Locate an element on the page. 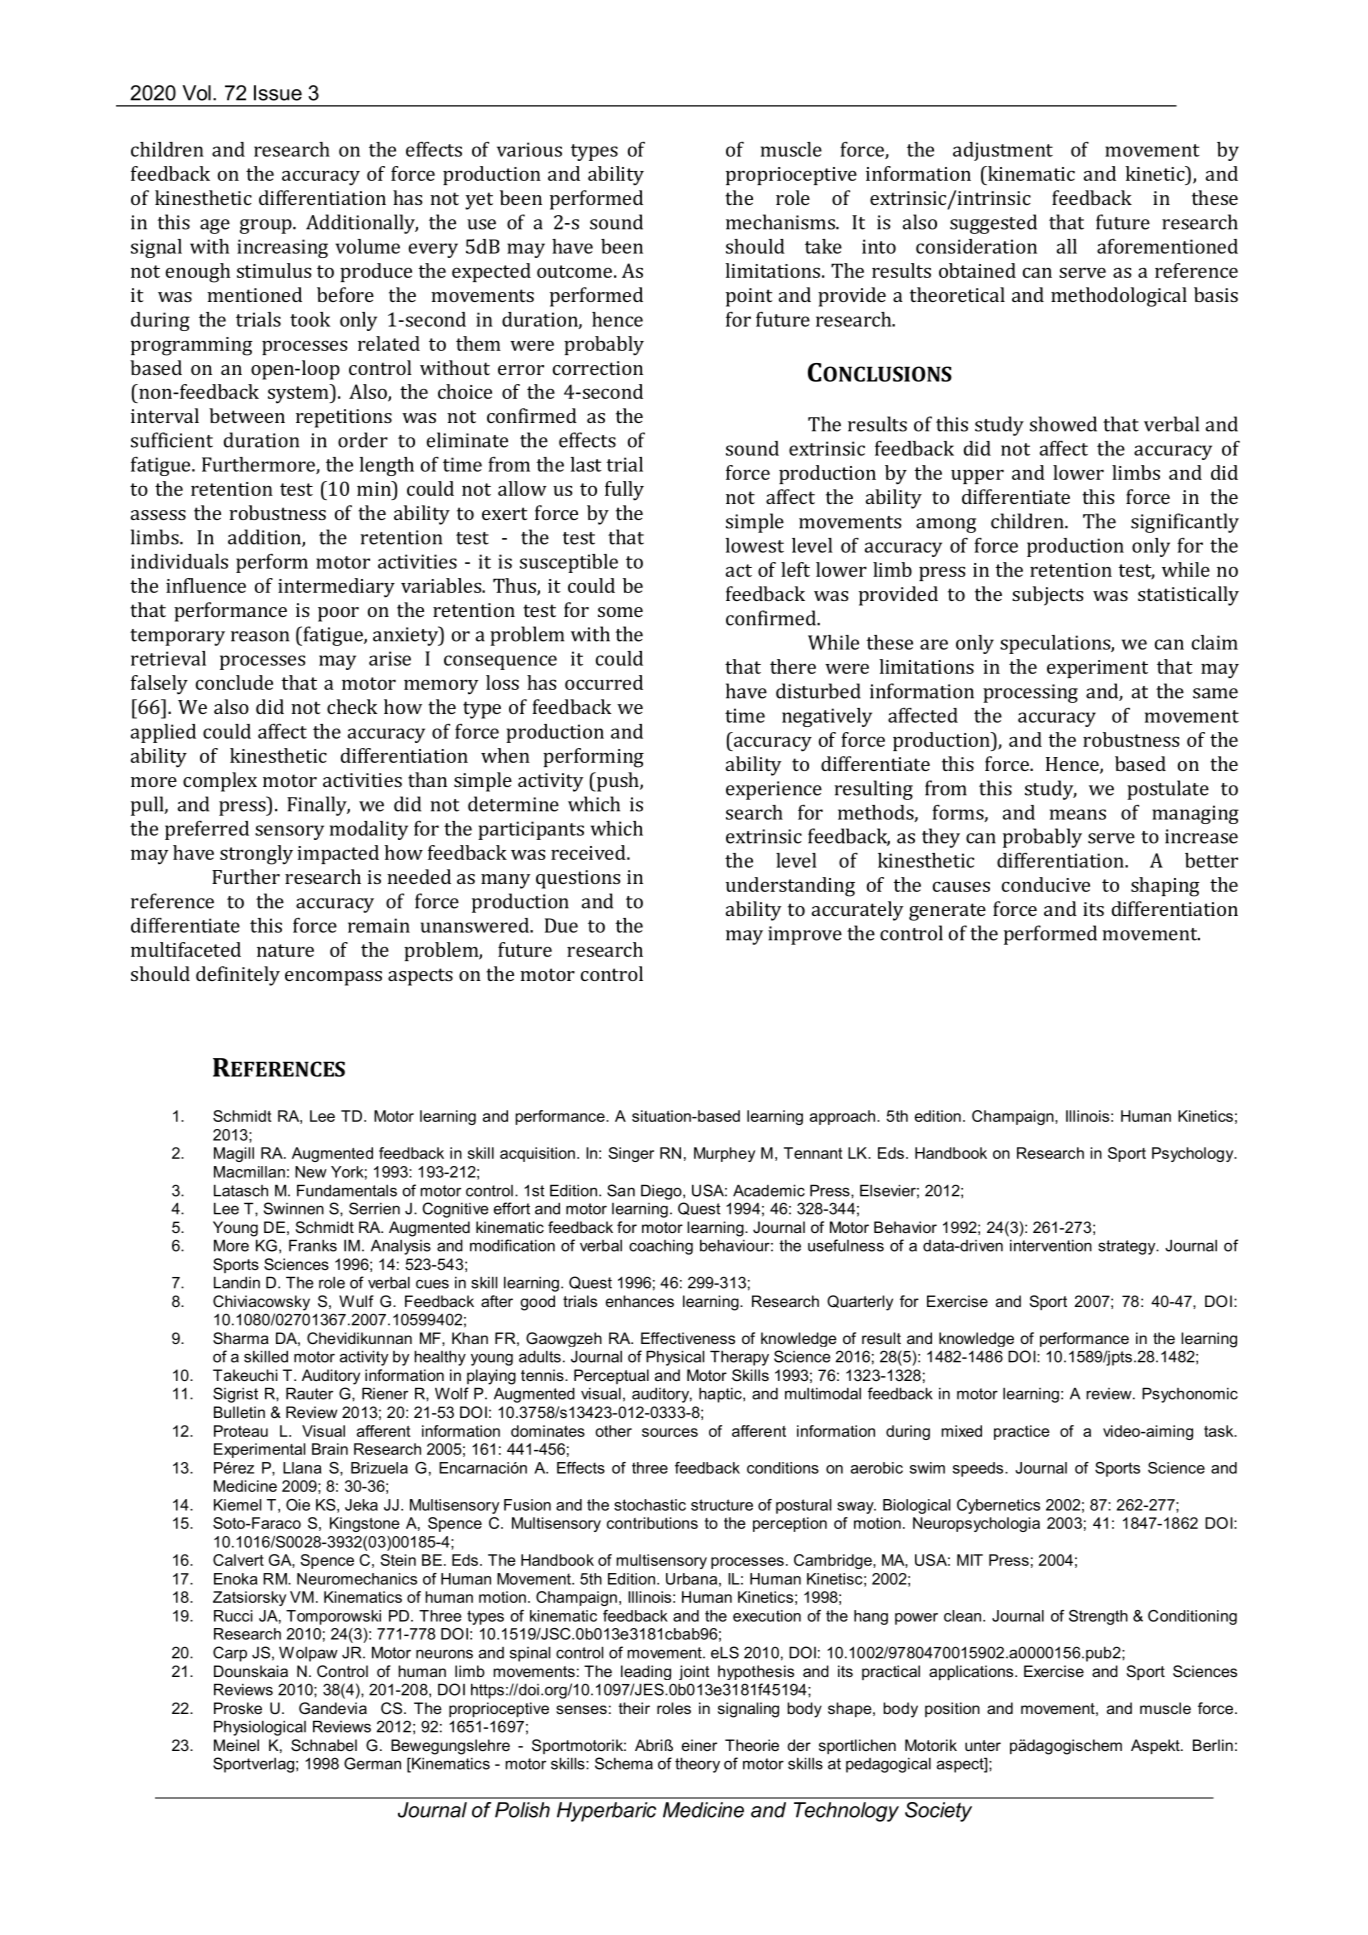  conducive is located at coordinates (1046, 884).
